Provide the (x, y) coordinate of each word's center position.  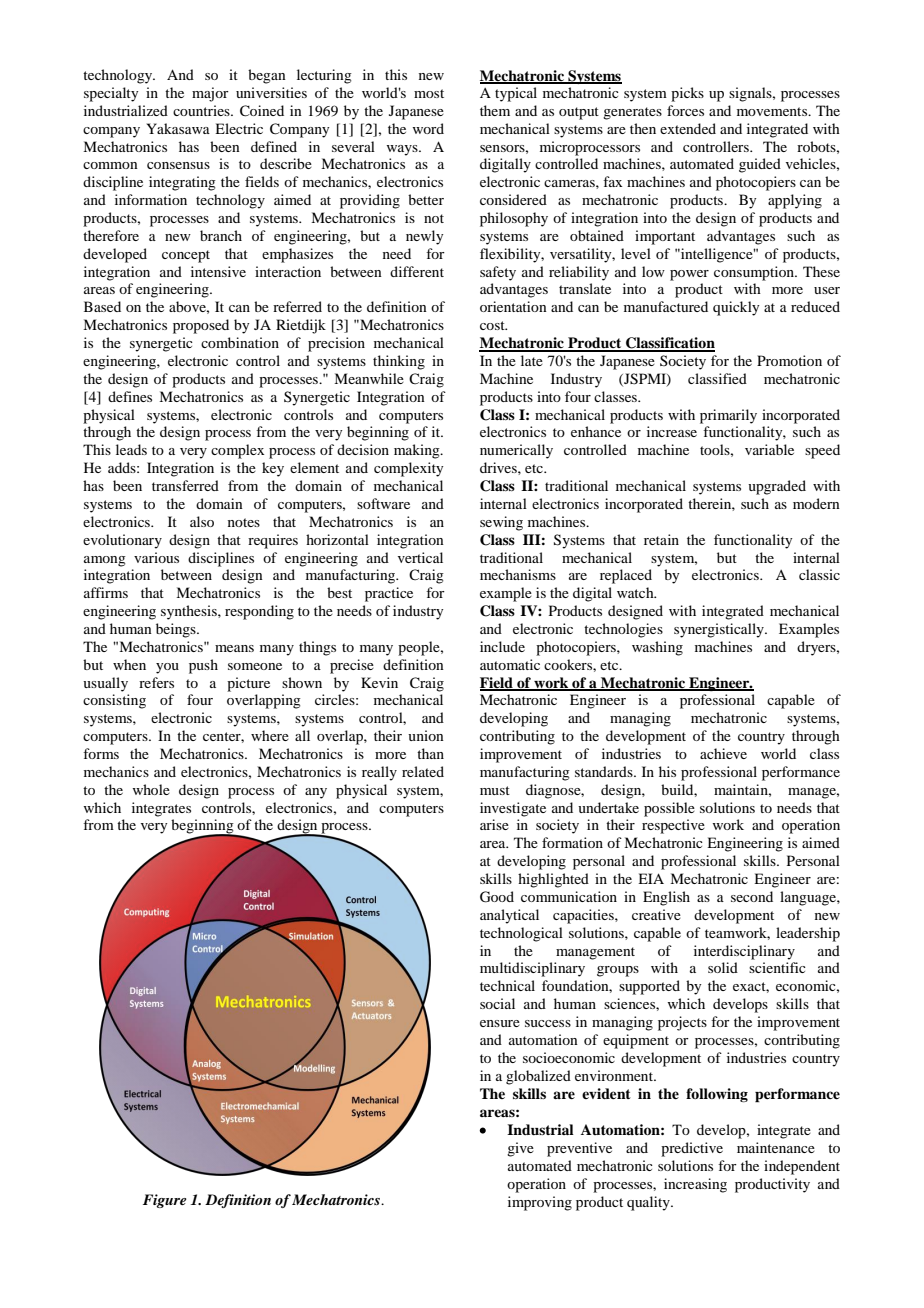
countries (202, 110)
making (418, 451)
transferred (185, 485)
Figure (165, 1201)
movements (773, 111)
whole (151, 789)
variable (769, 449)
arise (494, 824)
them (495, 110)
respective (673, 826)
